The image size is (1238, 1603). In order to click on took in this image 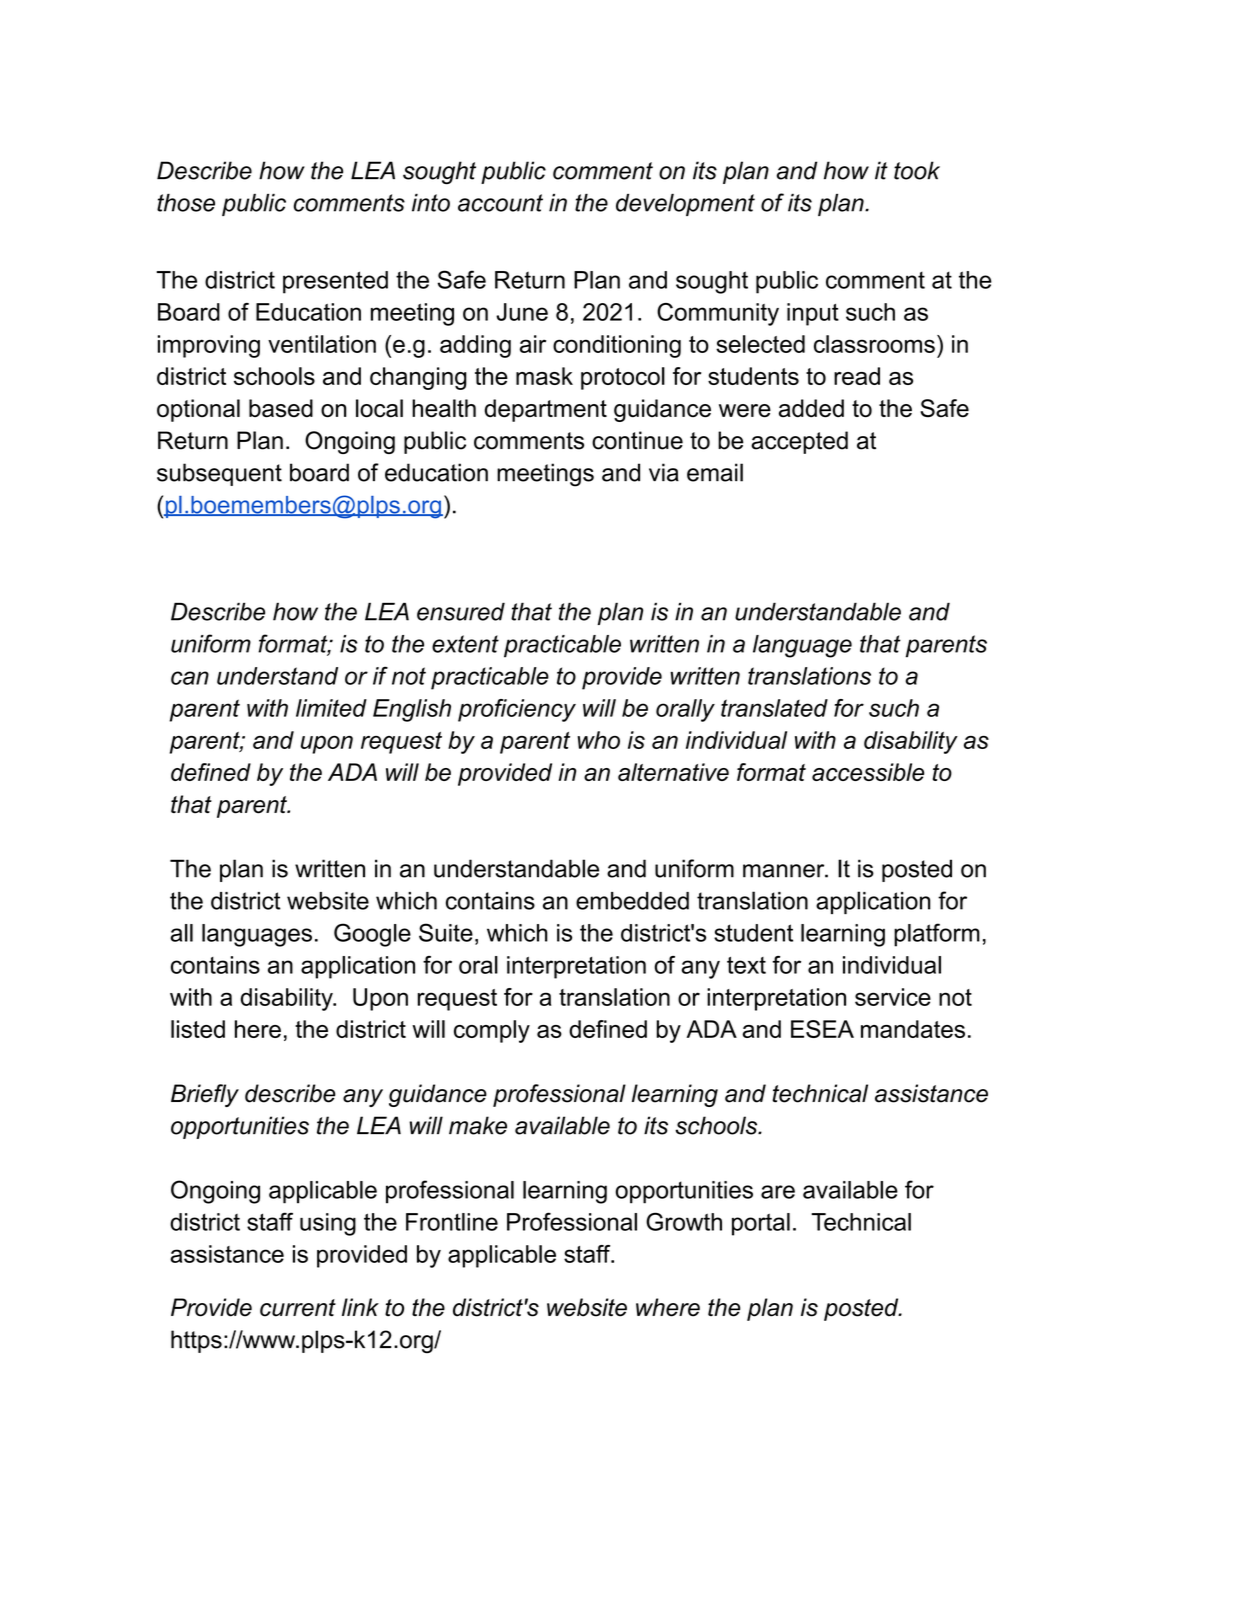, I will do `click(917, 170)`.
